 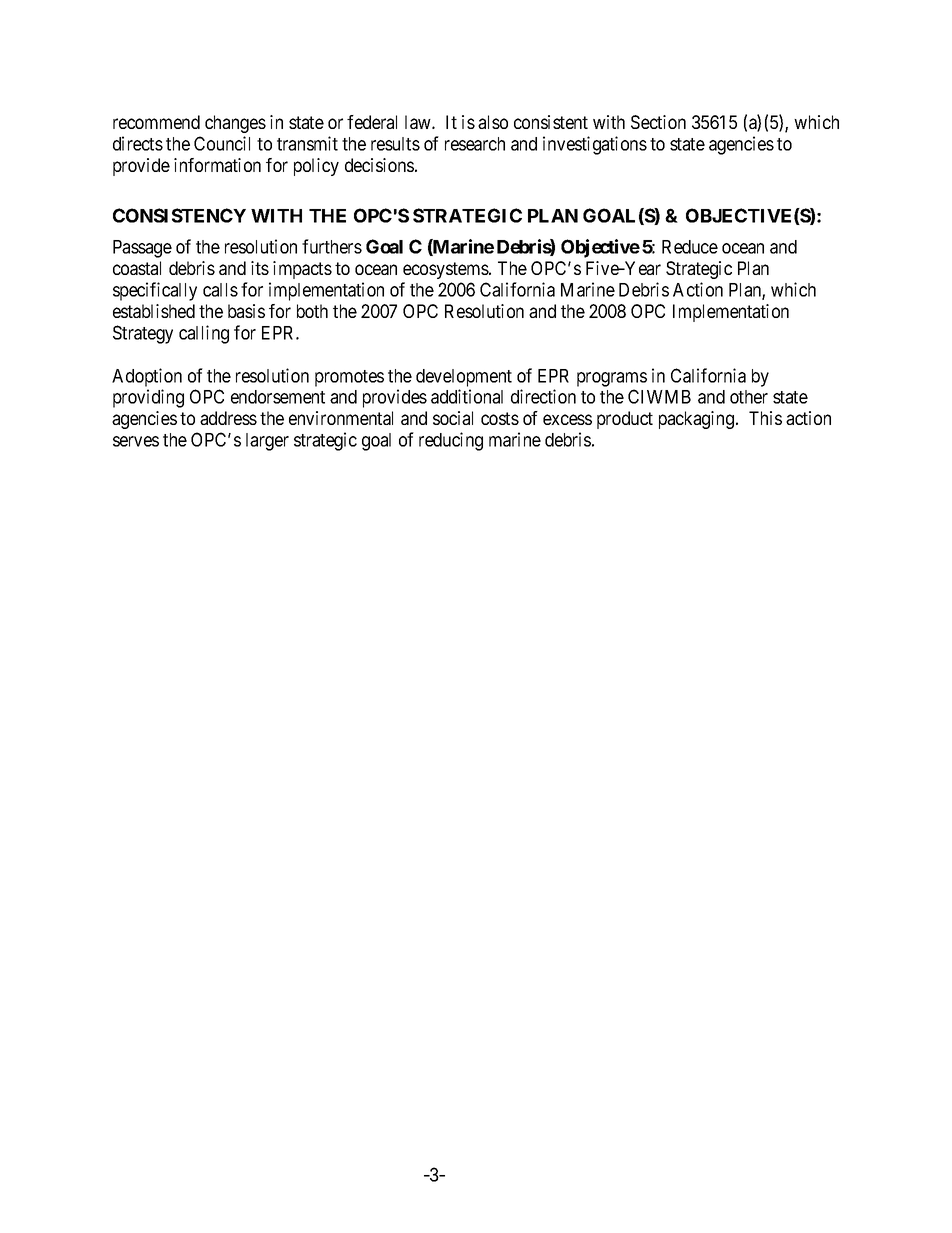 What do you see at coordinates (419, 122) in the page?
I see `law` at bounding box center [419, 122].
